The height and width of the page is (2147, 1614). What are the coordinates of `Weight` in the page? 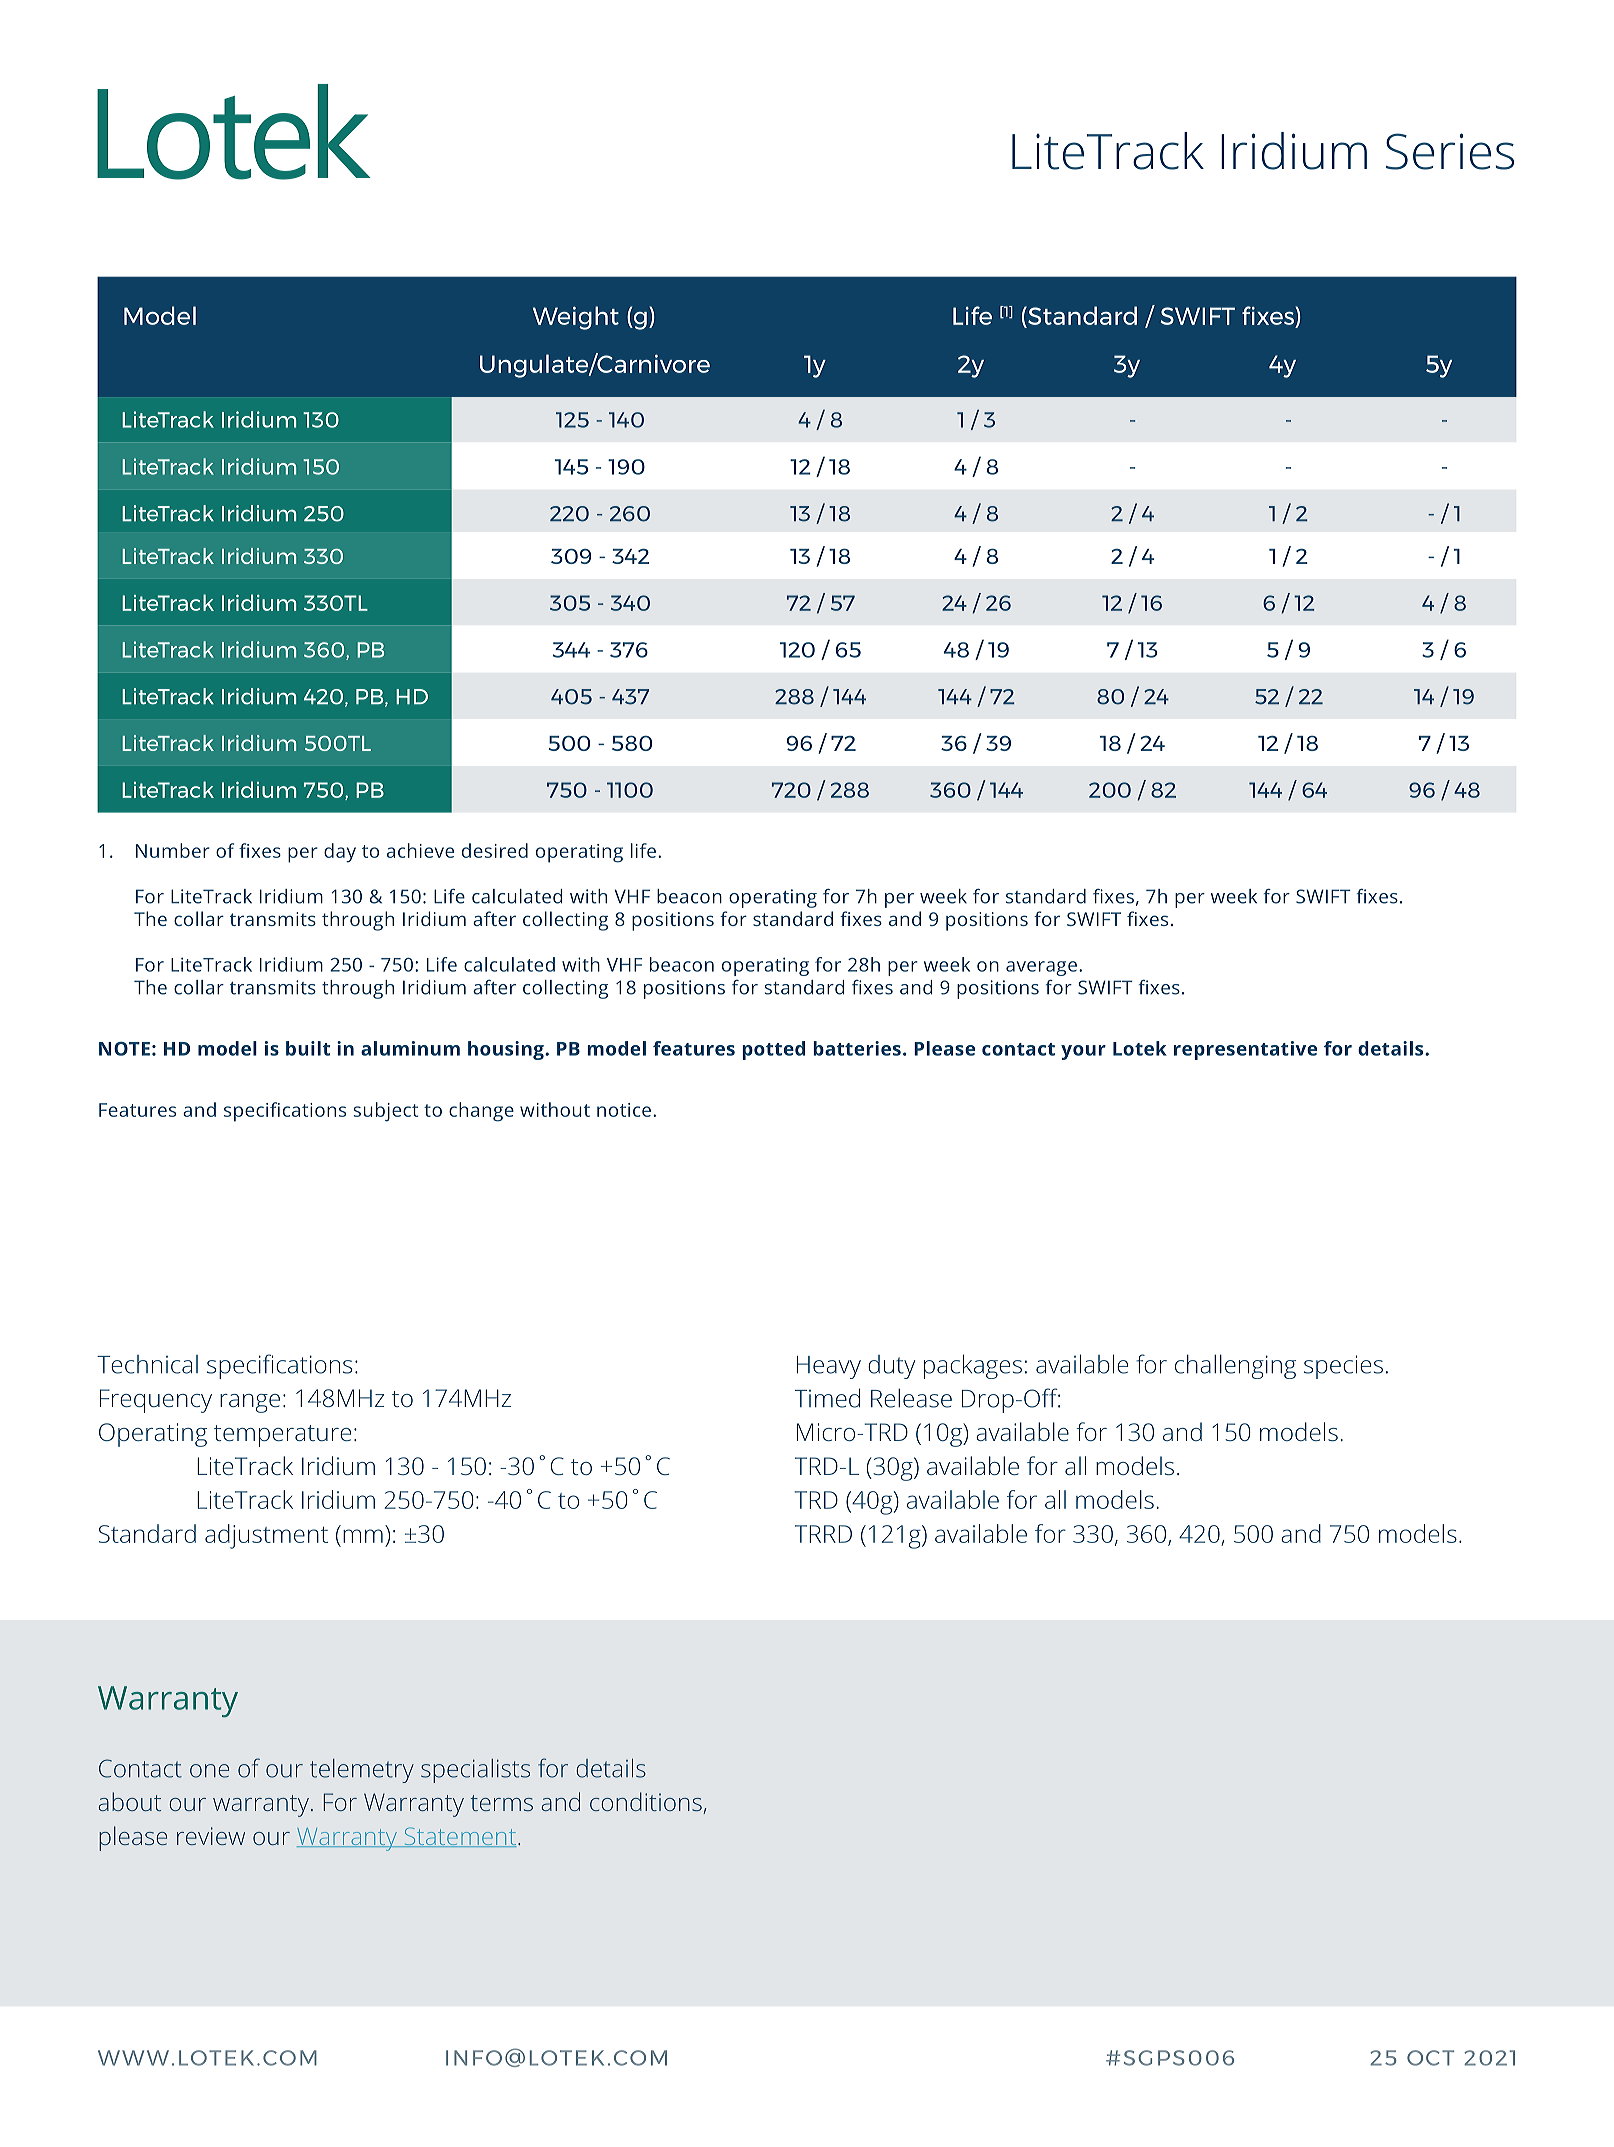 It's located at (576, 318).
